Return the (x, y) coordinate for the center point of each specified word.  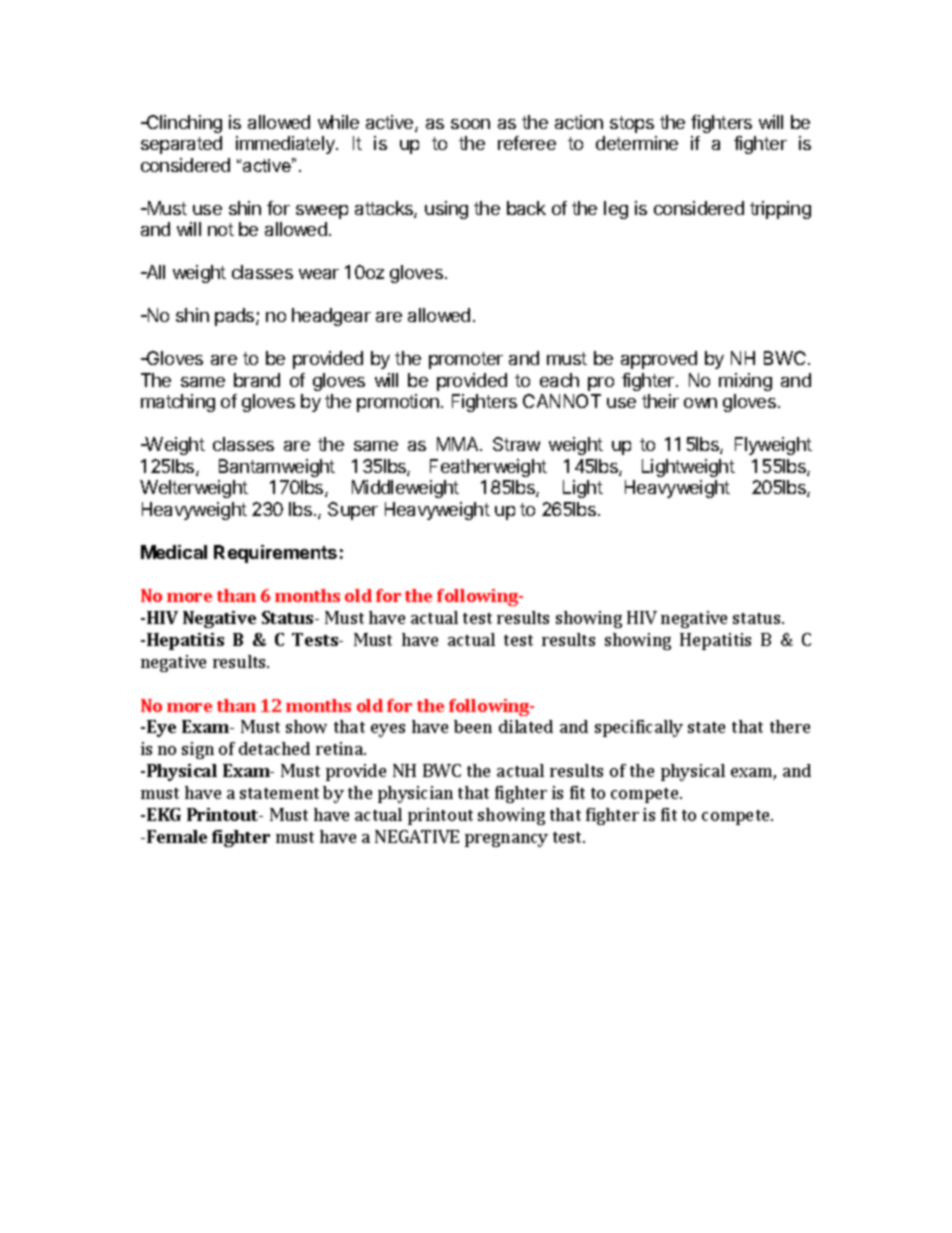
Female (177, 836)
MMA (459, 444)
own (700, 403)
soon (470, 124)
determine (637, 143)
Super (353, 511)
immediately (286, 145)
